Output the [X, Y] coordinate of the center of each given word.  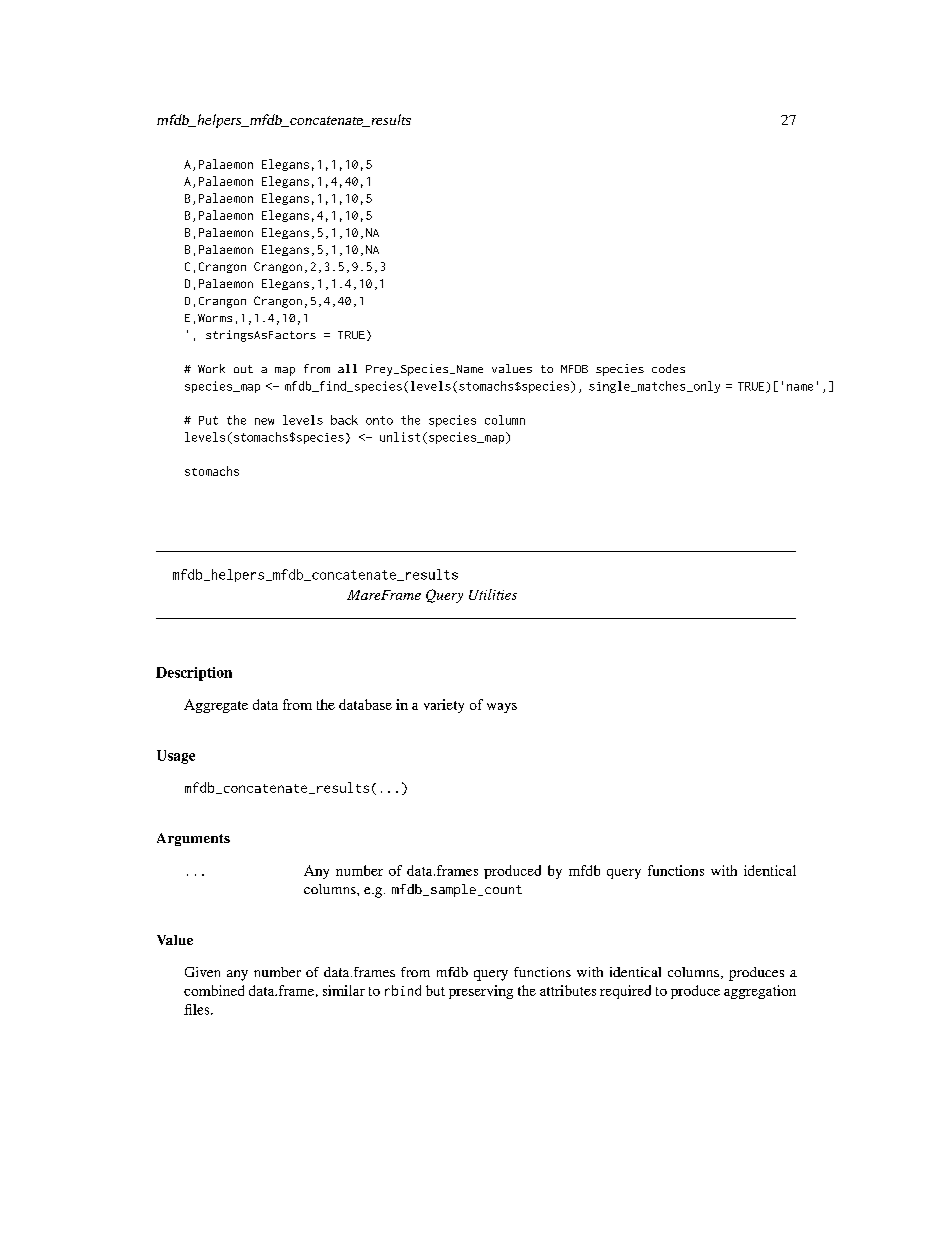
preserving [481, 992]
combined [214, 990]
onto [379, 420]
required [625, 992]
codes [668, 368]
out [243, 369]
